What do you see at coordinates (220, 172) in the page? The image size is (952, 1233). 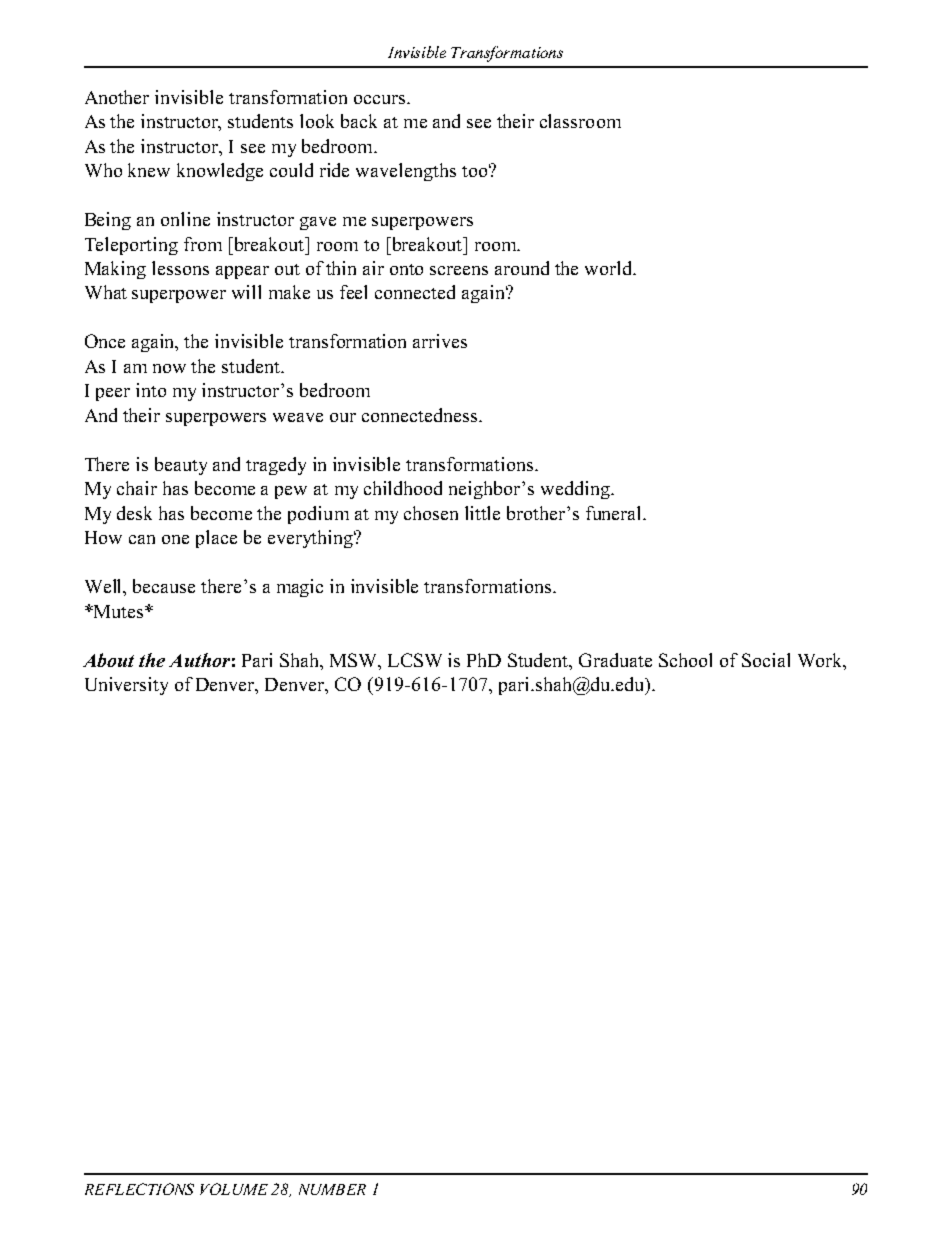 I see `knowledge` at bounding box center [220, 172].
